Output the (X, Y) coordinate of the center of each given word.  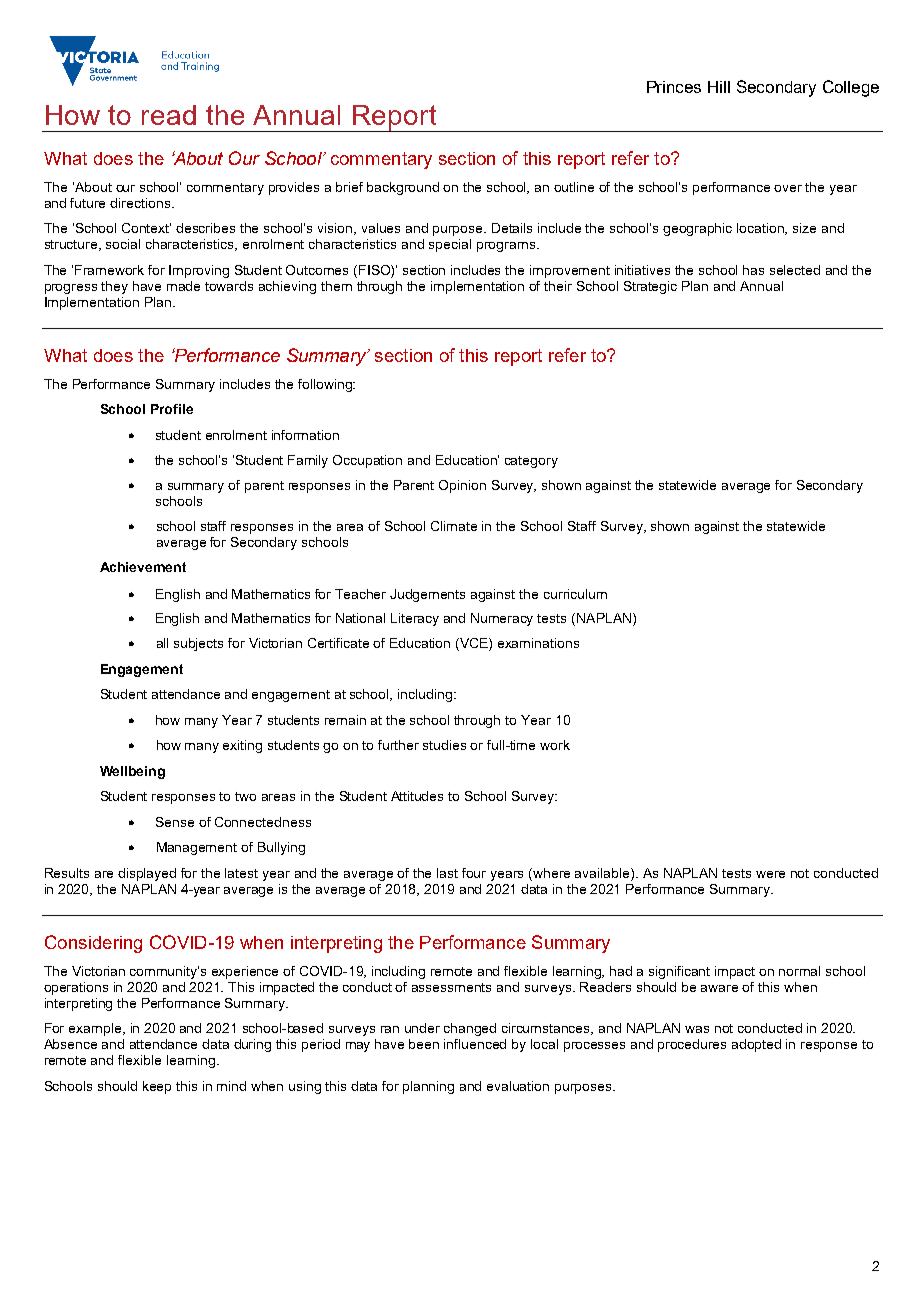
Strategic (650, 287)
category (531, 462)
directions (141, 203)
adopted (756, 1045)
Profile (172, 409)
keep (157, 1087)
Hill (719, 87)
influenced (475, 1044)
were (770, 874)
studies (444, 745)
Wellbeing (132, 772)
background (403, 188)
